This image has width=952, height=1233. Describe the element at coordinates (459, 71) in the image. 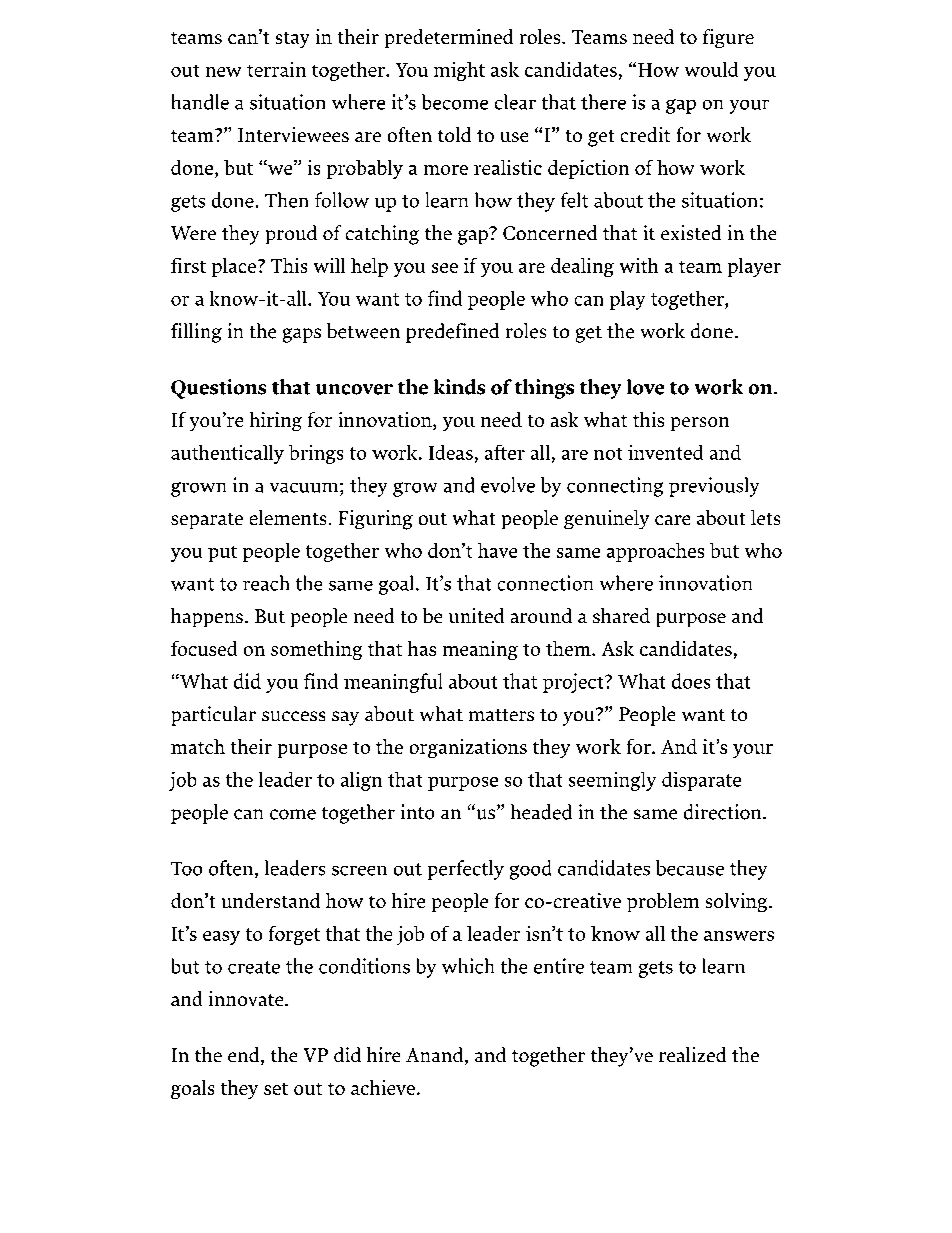

I see `might` at that location.
